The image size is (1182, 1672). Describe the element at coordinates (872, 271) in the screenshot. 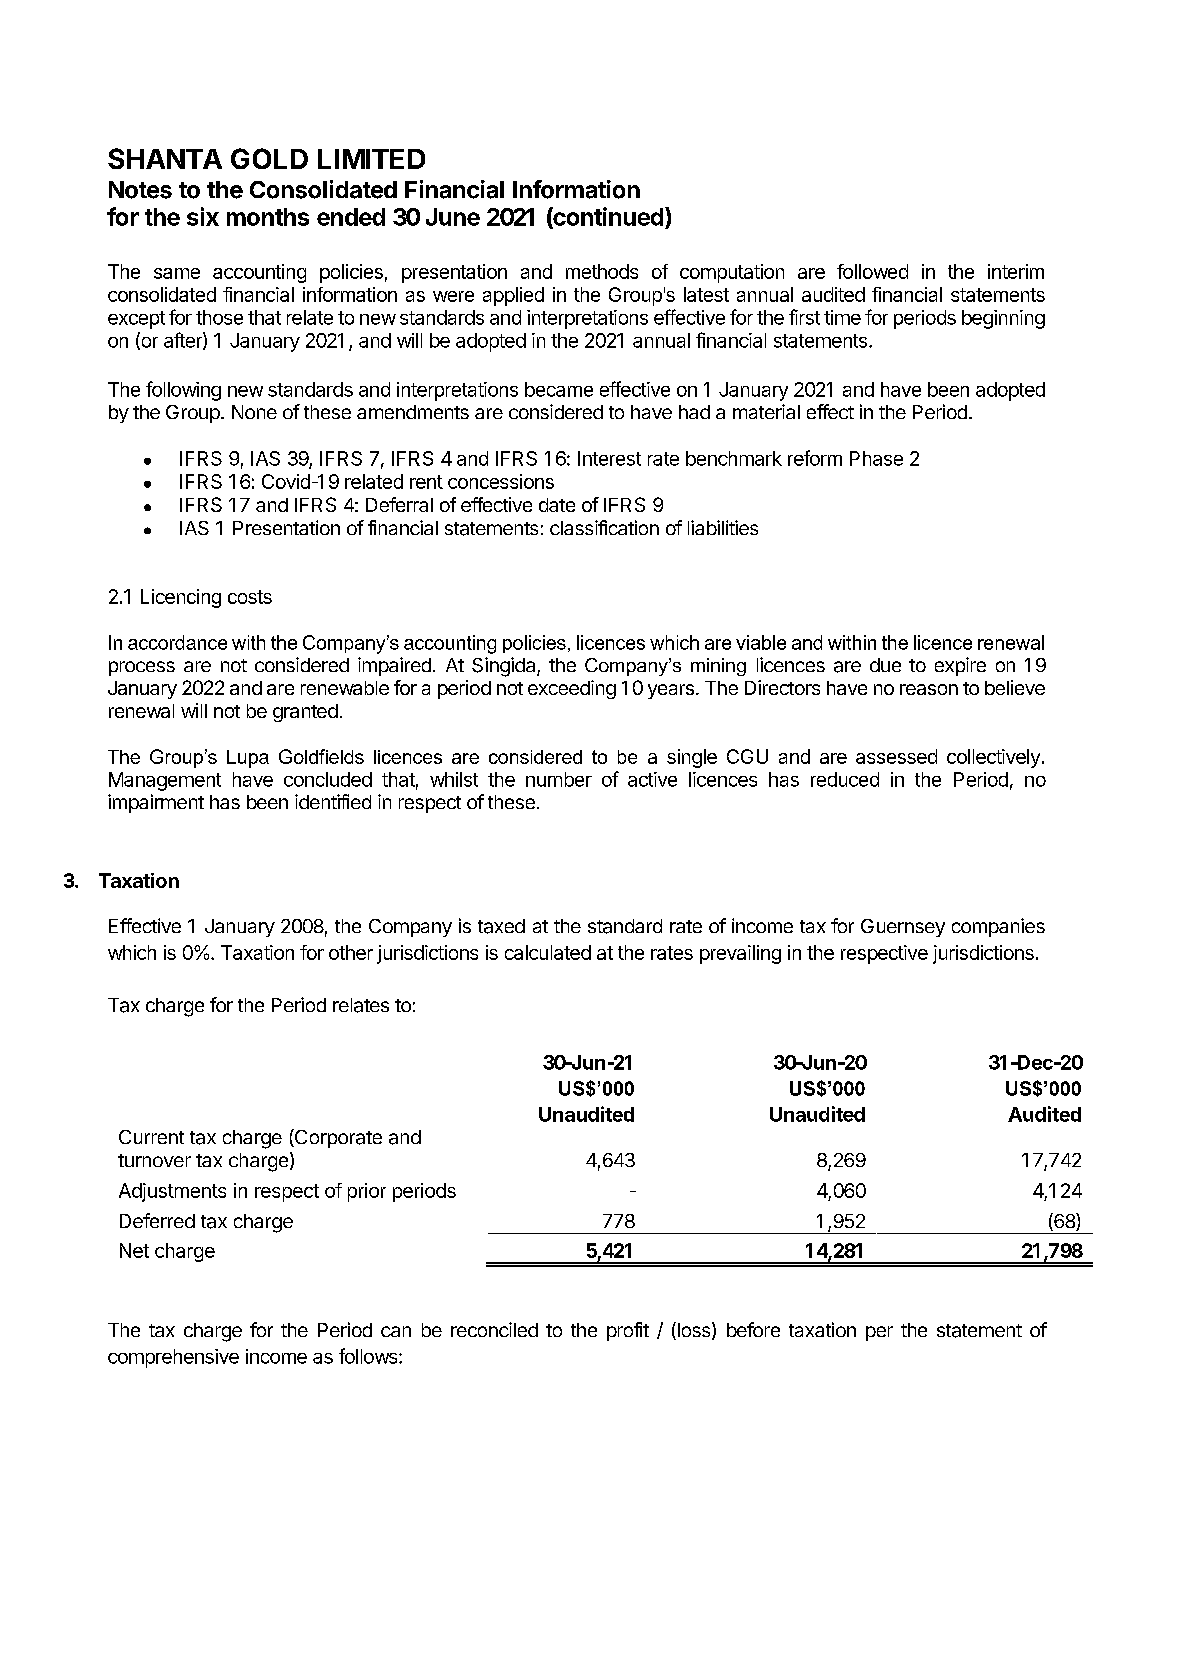

I see `followed` at that location.
